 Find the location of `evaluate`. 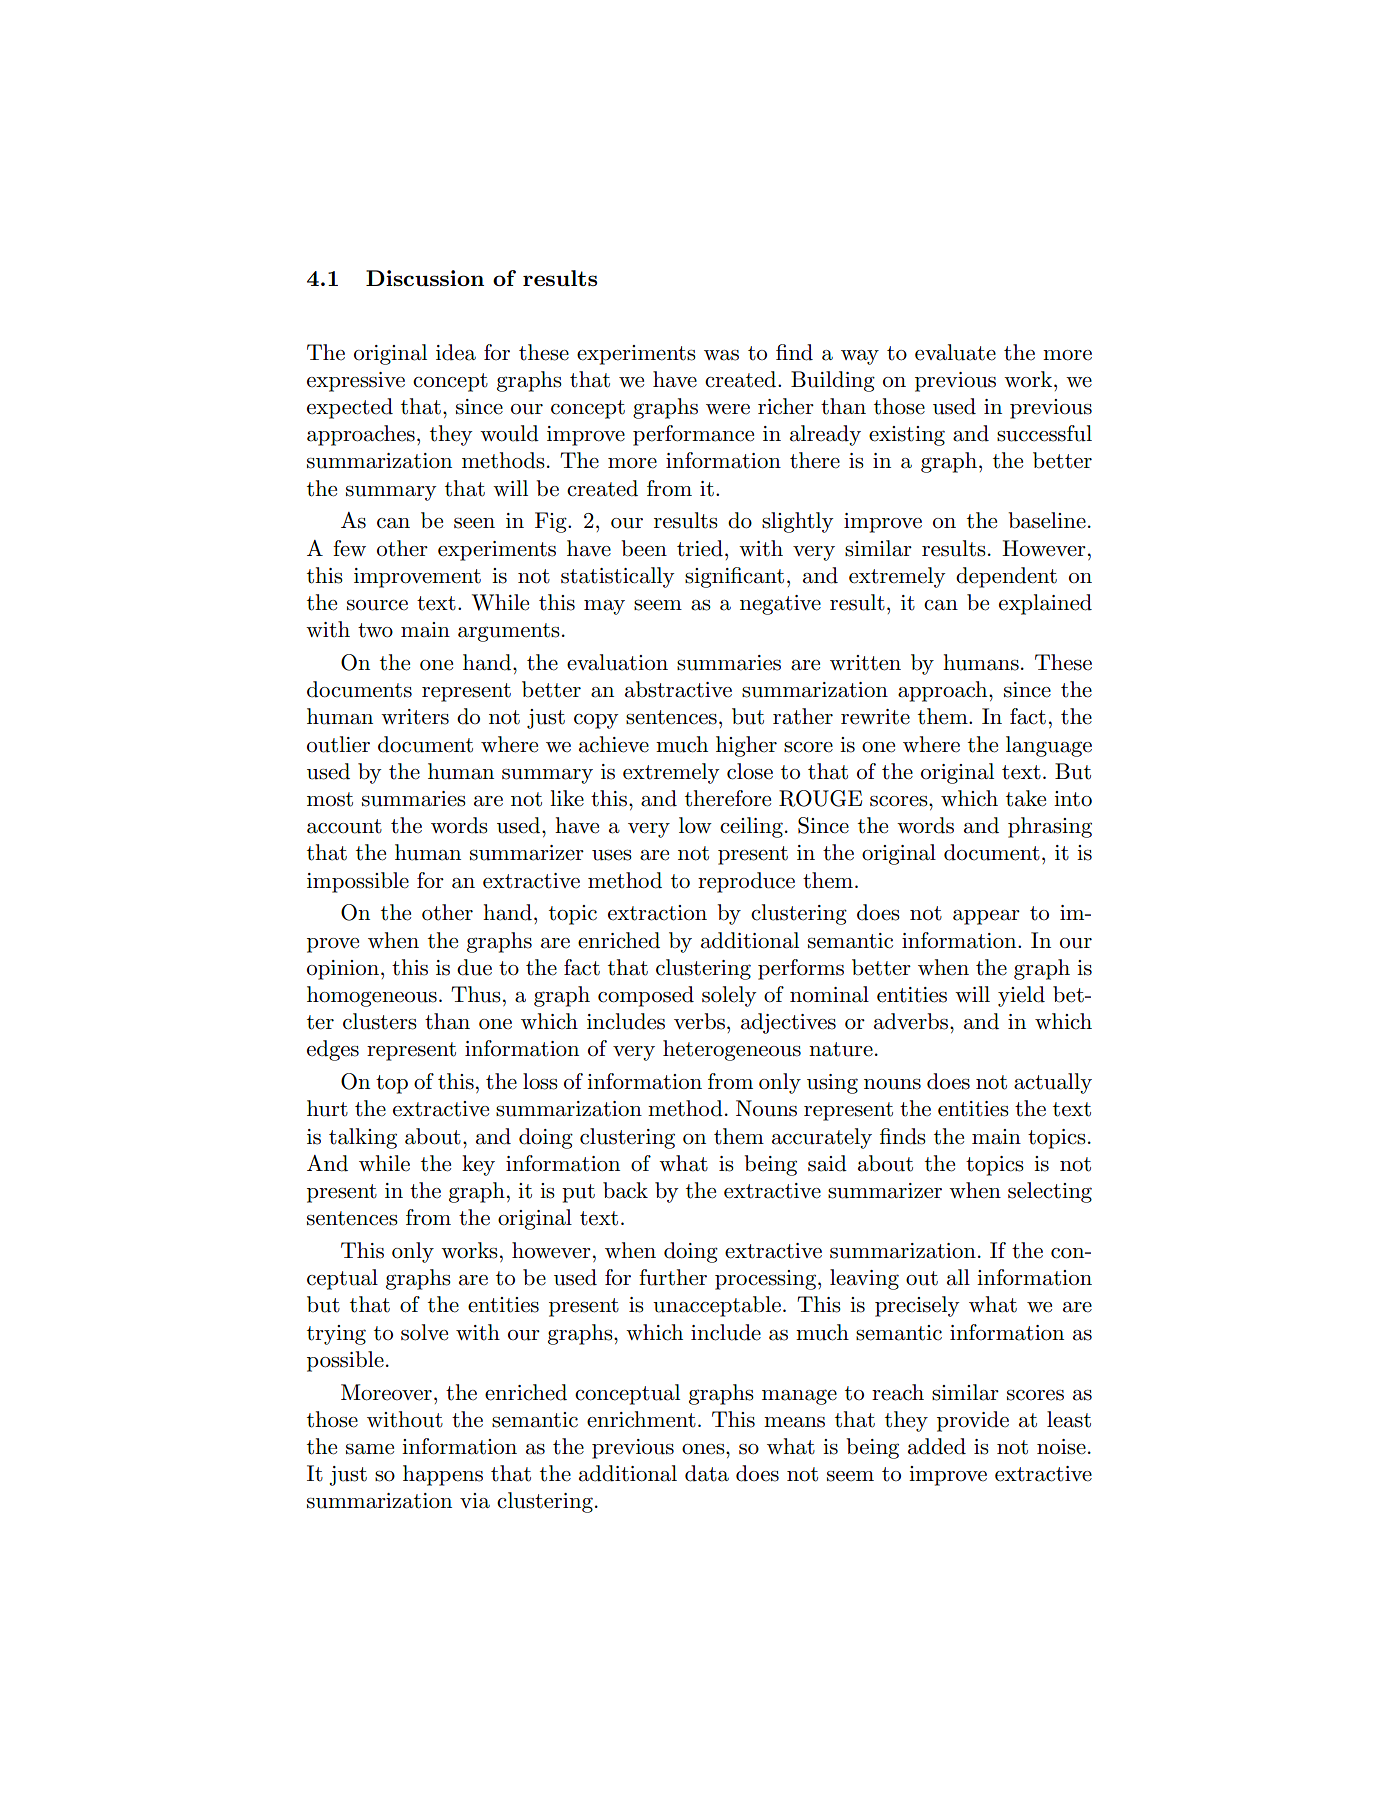

evaluate is located at coordinates (955, 352).
